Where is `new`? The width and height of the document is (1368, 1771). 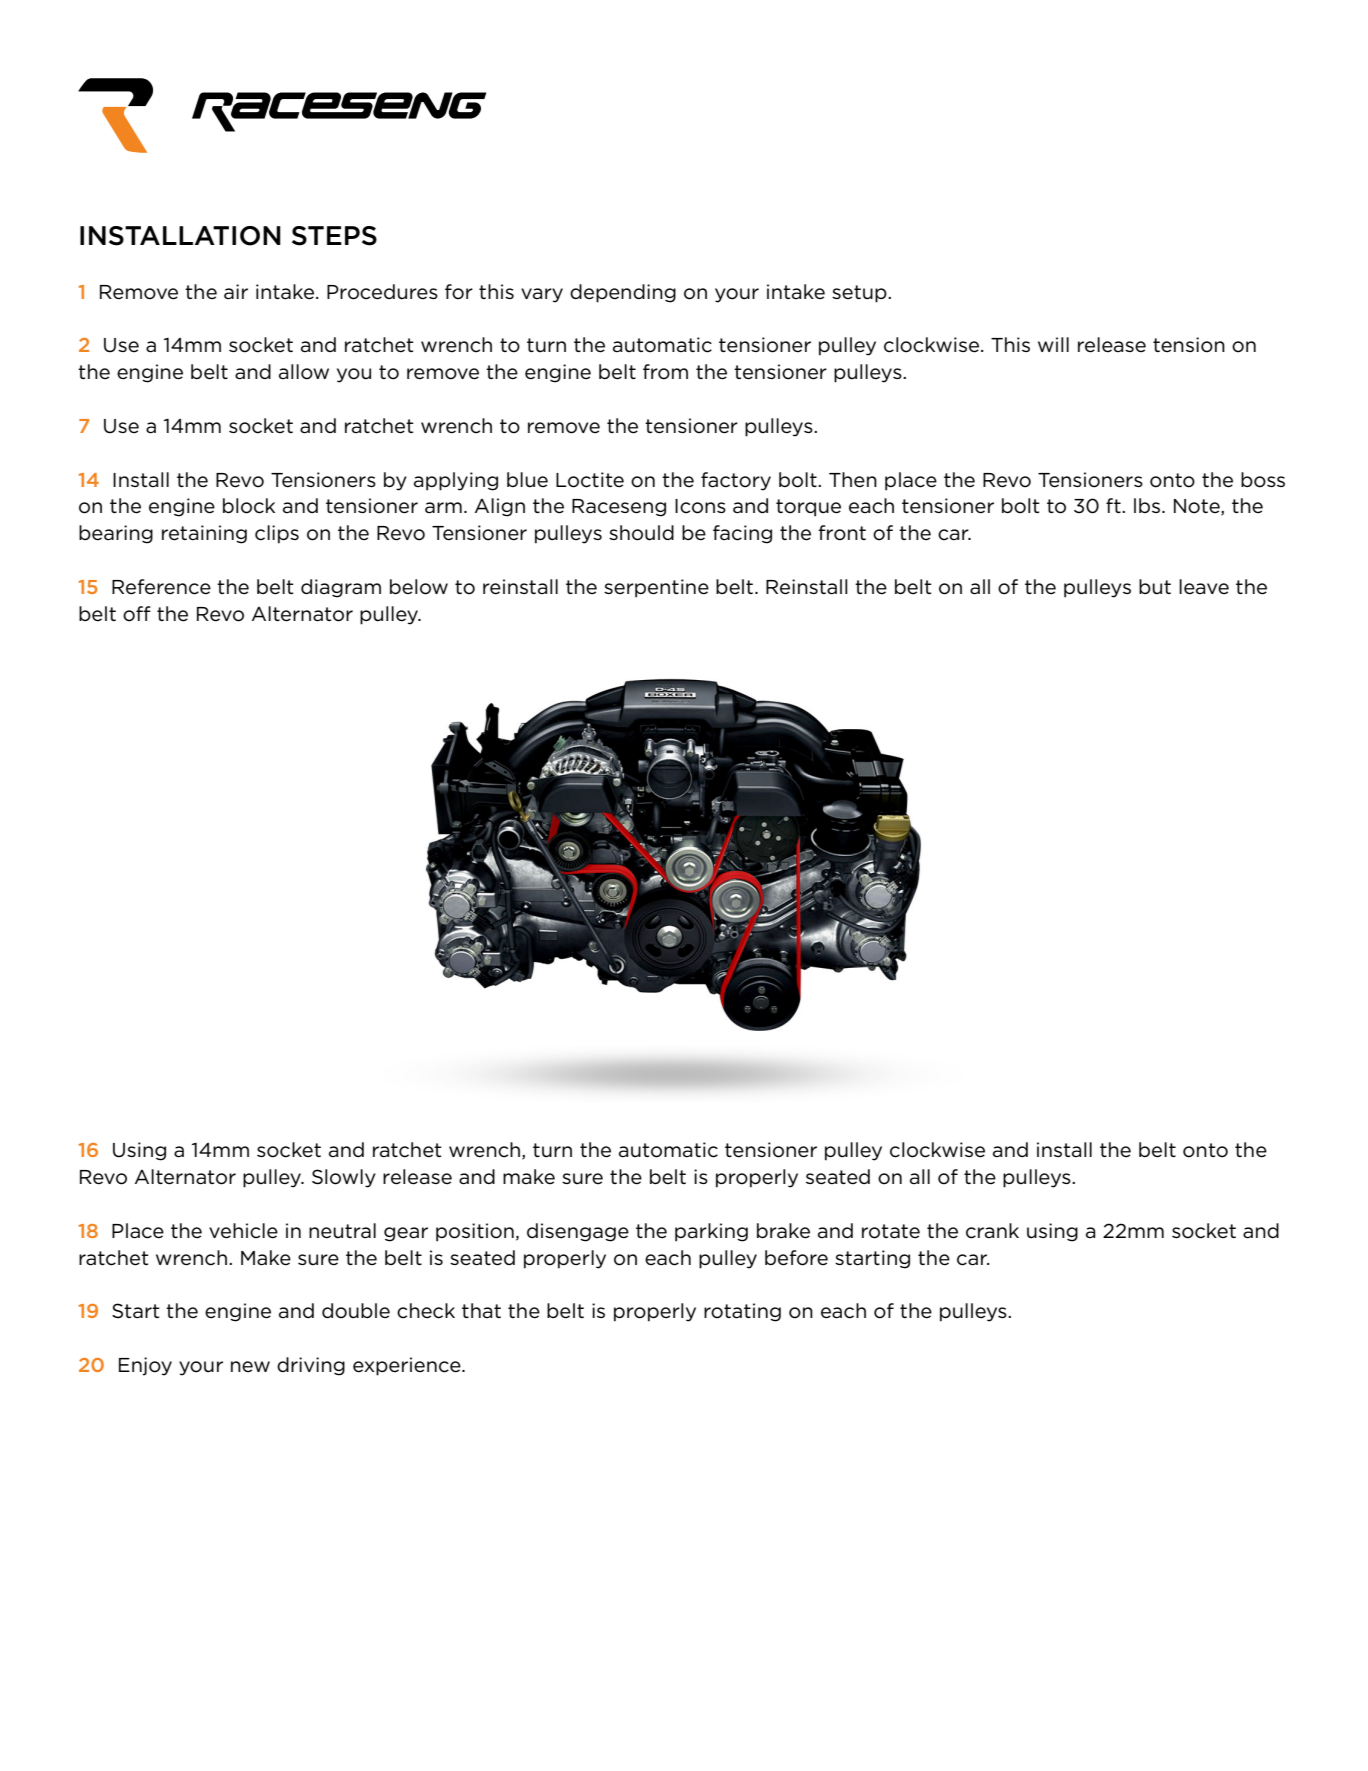
new is located at coordinates (250, 1367).
